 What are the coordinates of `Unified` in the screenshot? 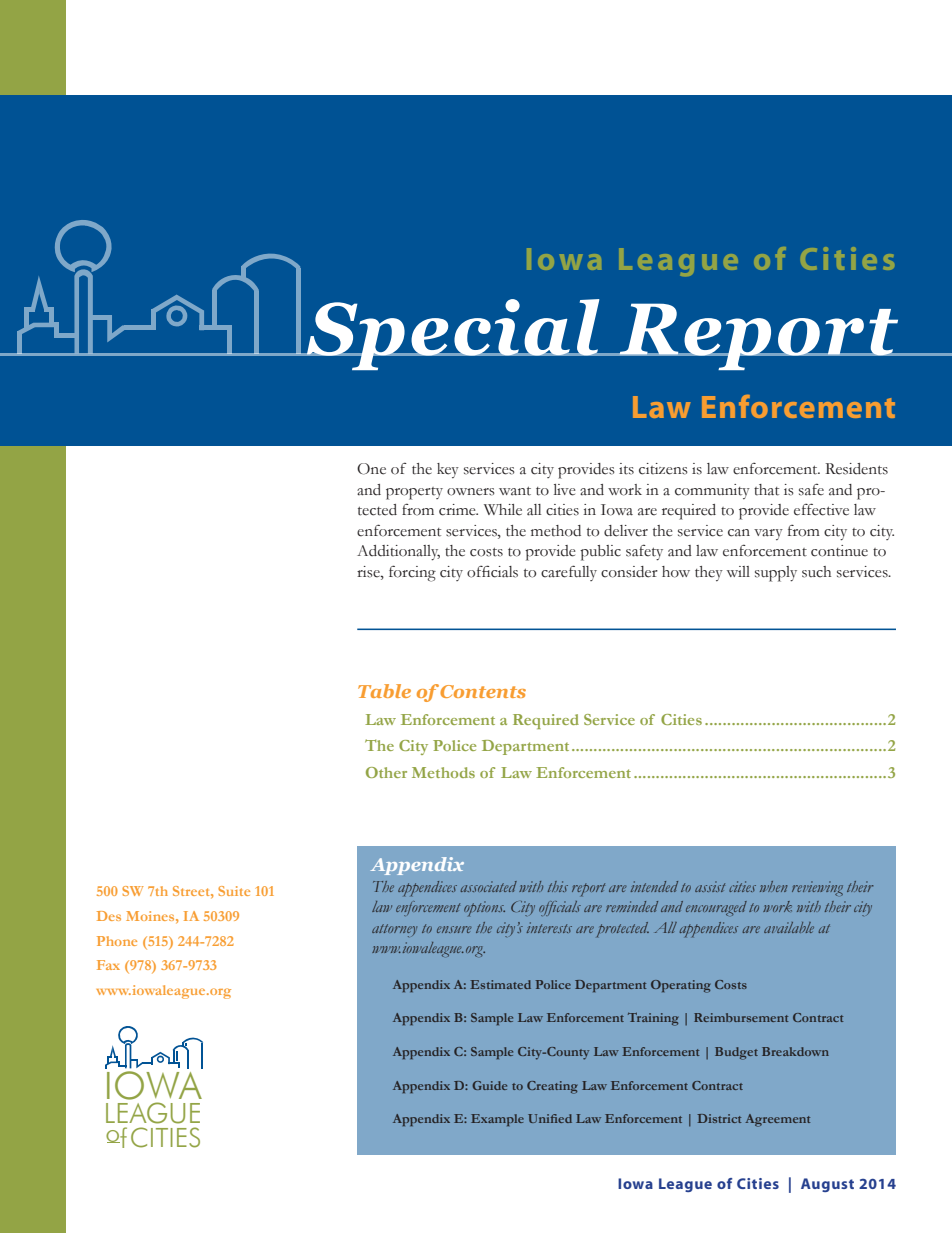 It's located at (550, 1118).
